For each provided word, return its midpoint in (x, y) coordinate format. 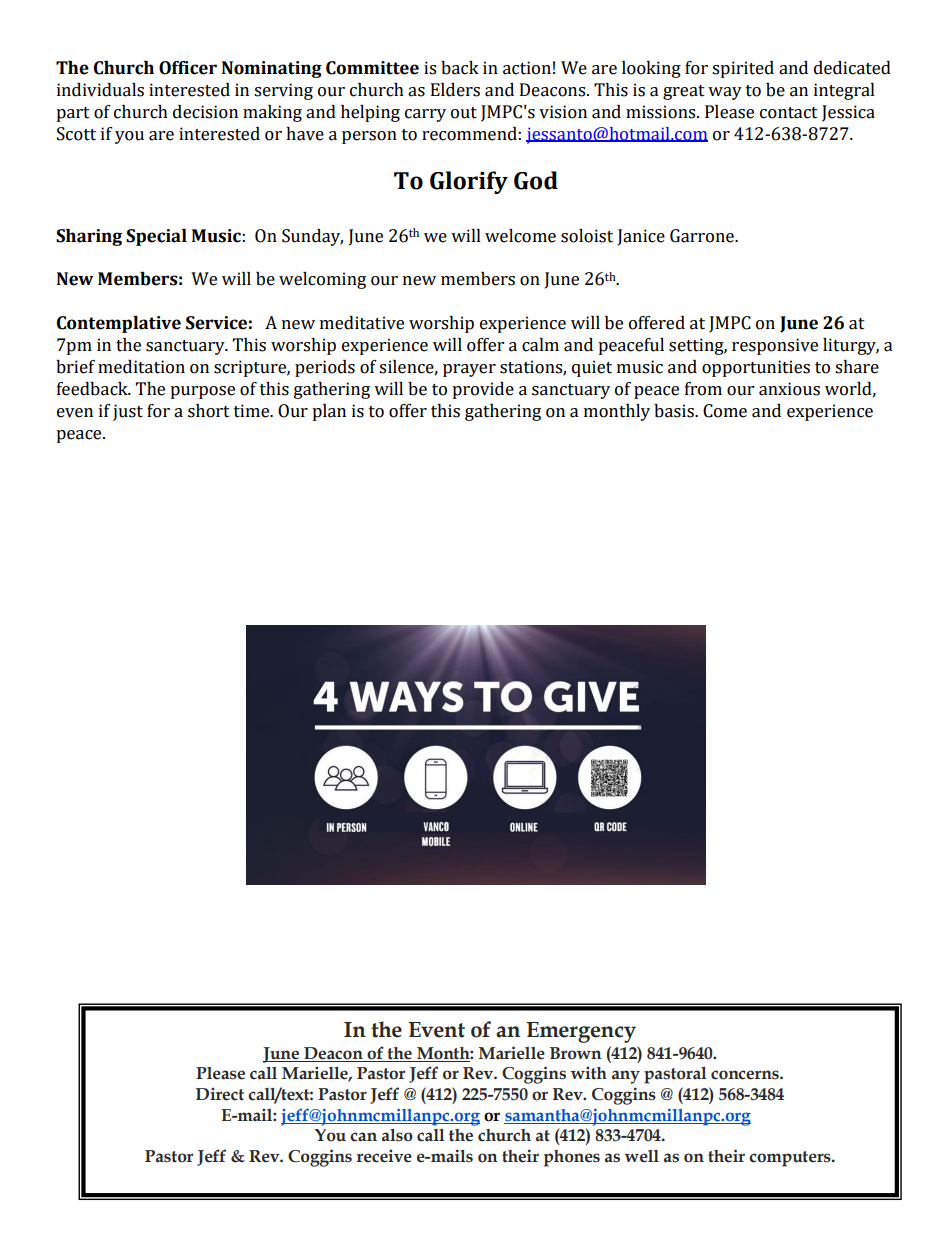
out (464, 113)
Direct (220, 1094)
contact (789, 113)
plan (329, 412)
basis (675, 411)
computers (791, 1159)
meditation (141, 367)
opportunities (756, 368)
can (363, 1137)
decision (205, 112)
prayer (469, 370)
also (397, 1135)
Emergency (581, 1032)
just (128, 412)
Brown (576, 1053)
